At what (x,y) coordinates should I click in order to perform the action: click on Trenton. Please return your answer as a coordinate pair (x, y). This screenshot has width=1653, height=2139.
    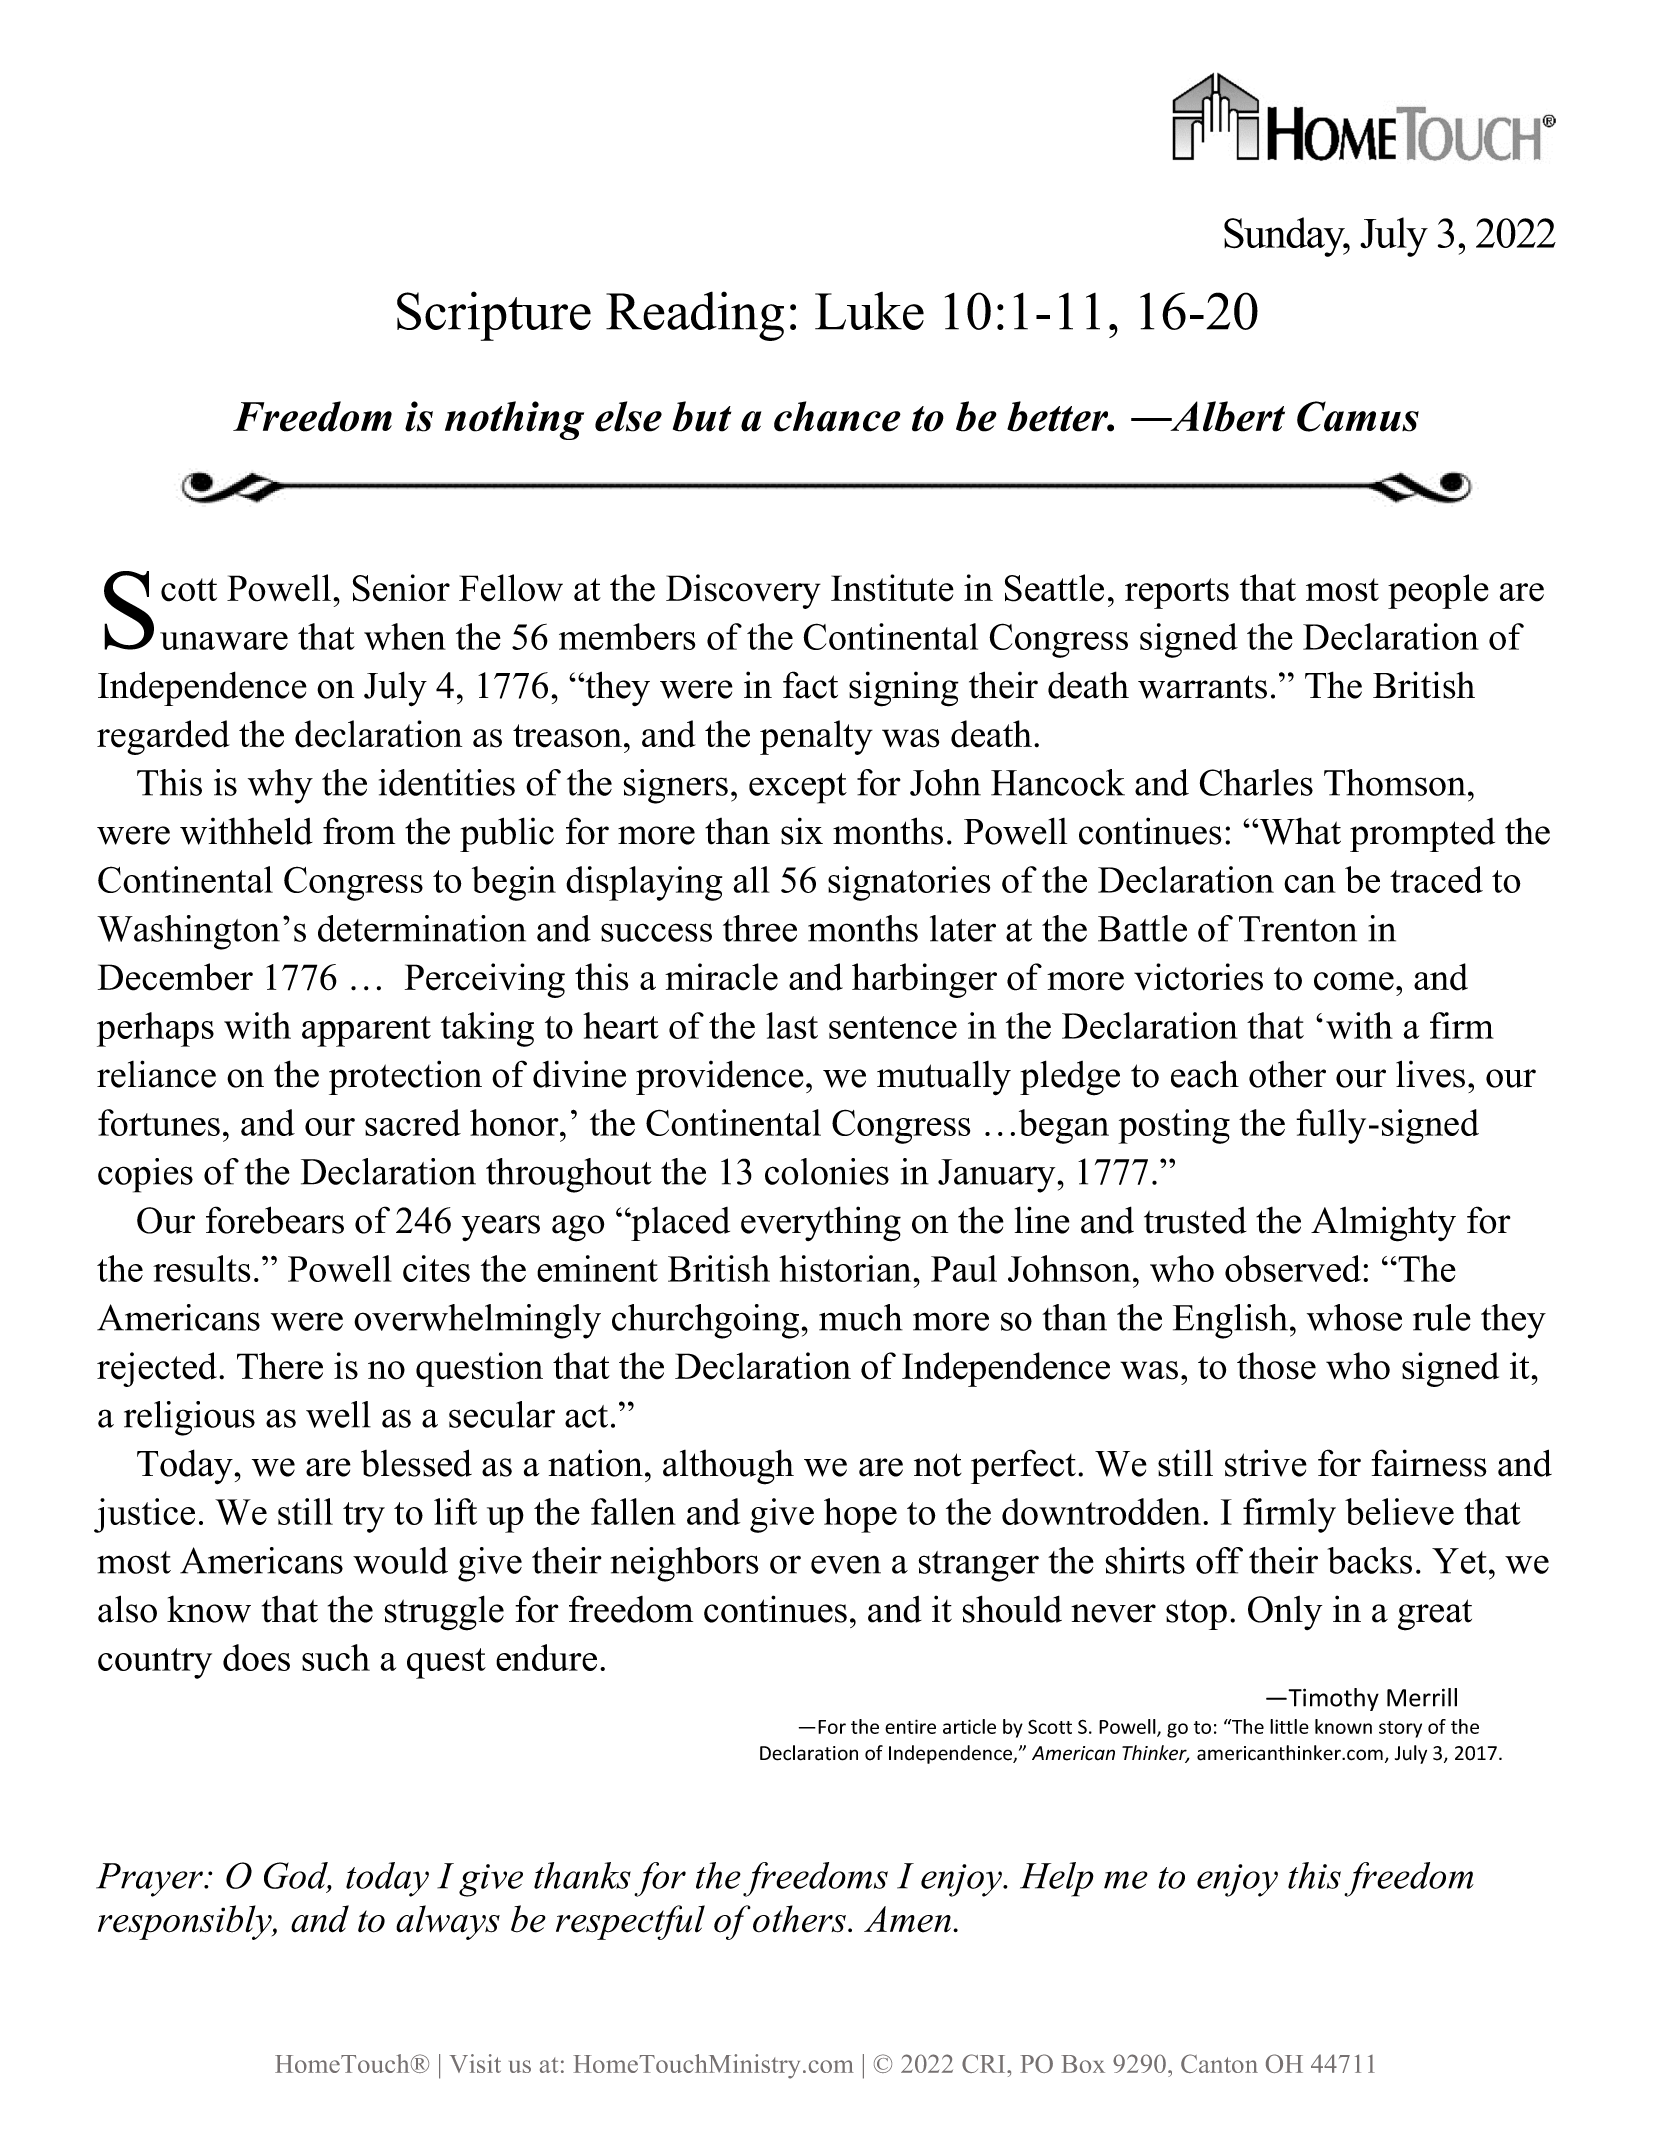
    Looking at the image, I should click on (1298, 929).
